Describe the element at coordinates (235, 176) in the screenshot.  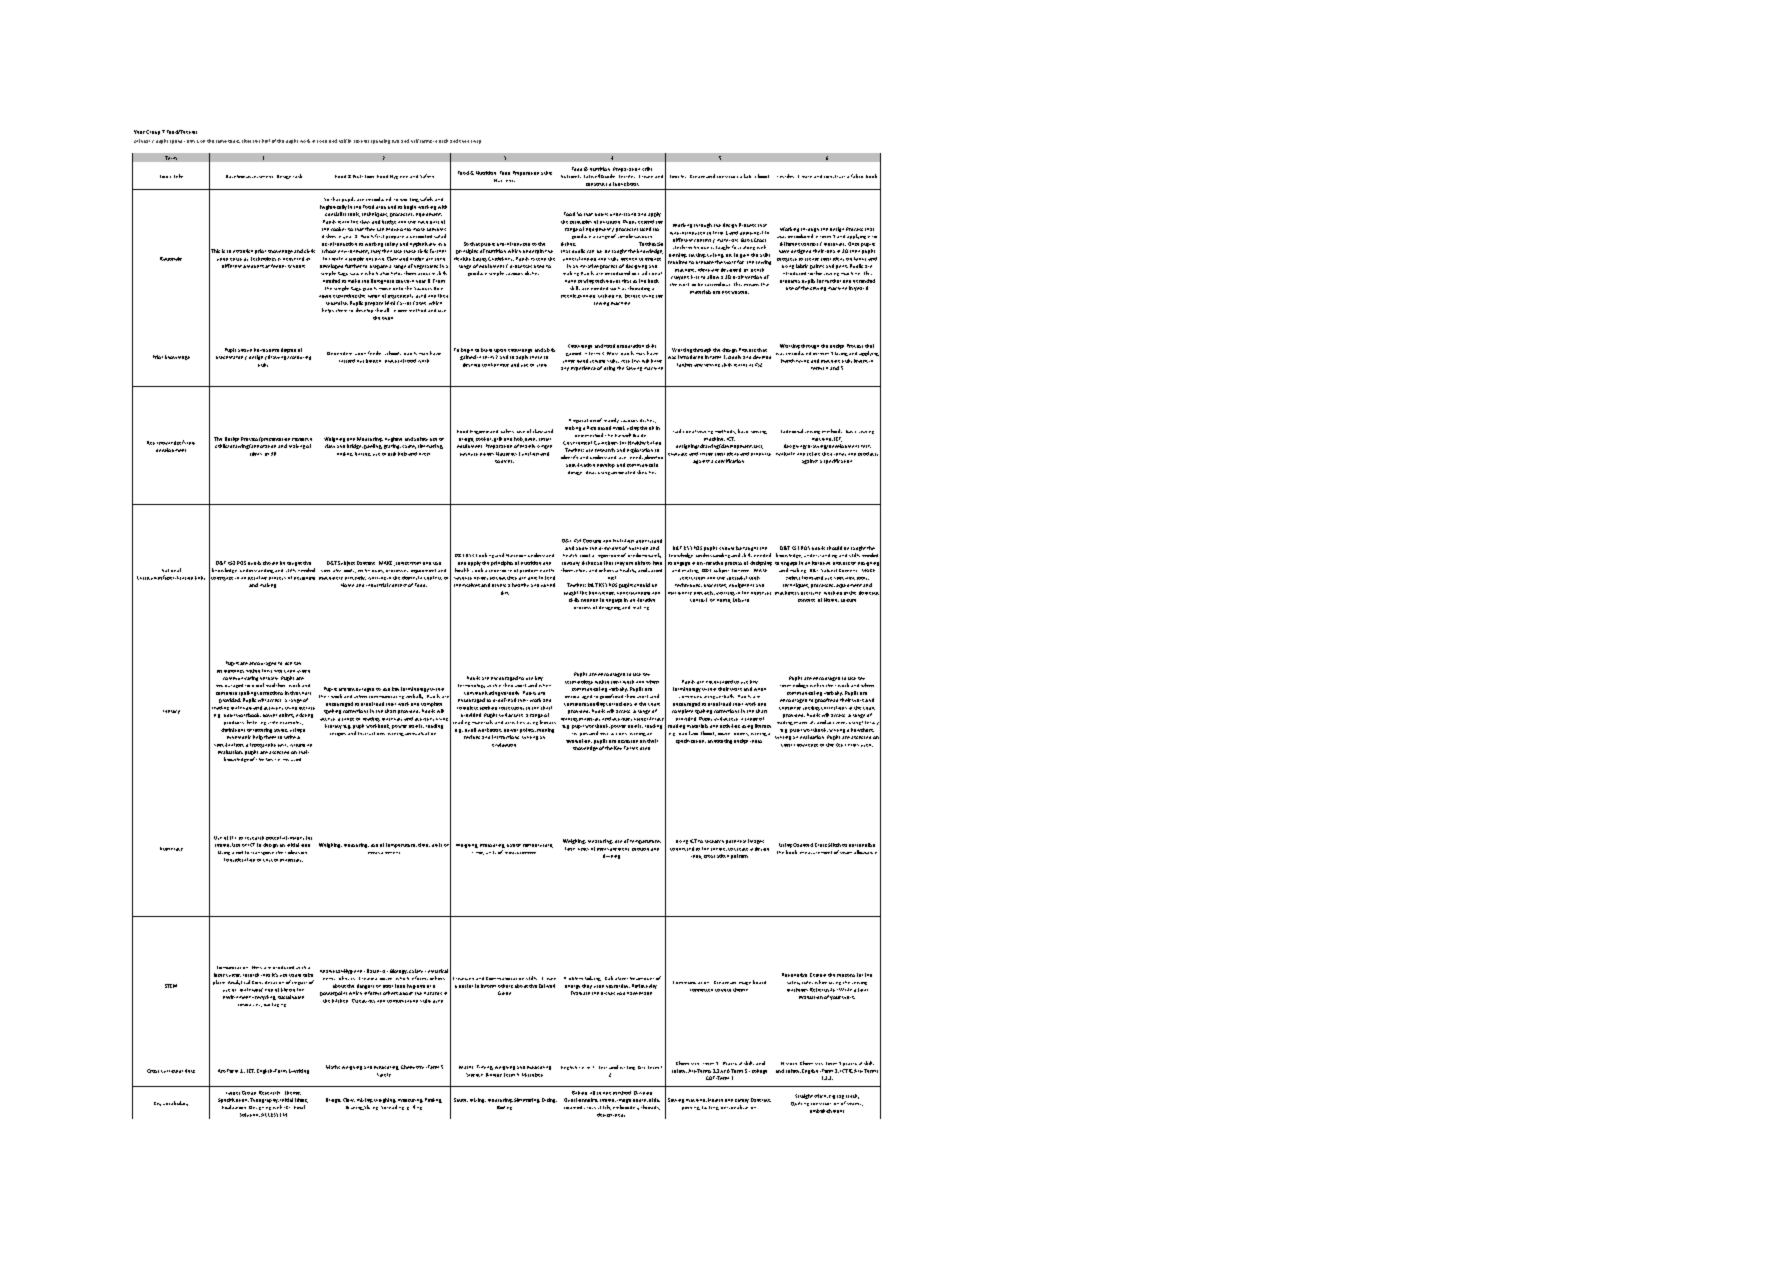
I see `Baseline` at that location.
